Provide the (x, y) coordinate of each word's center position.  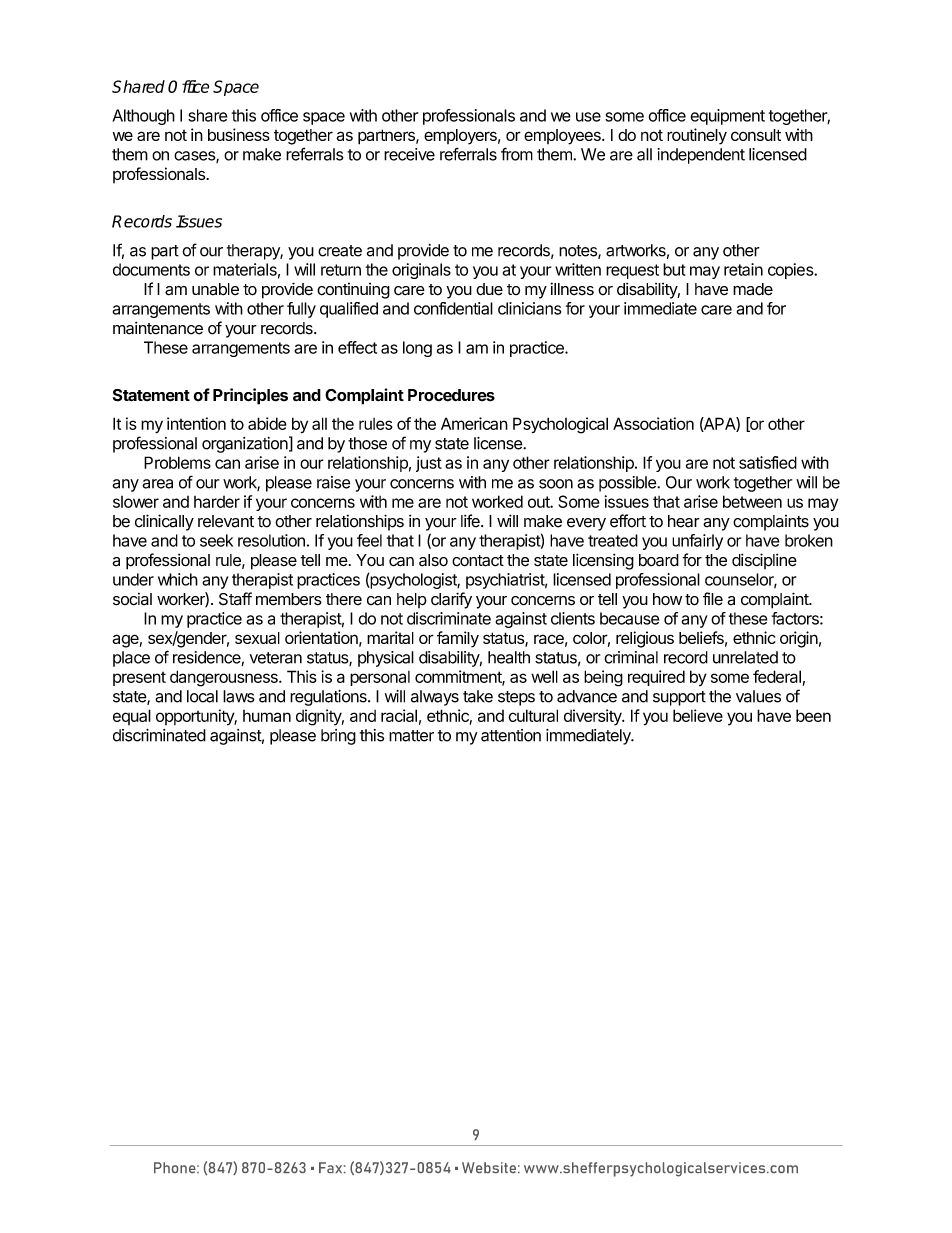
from (517, 154)
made (753, 289)
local (202, 696)
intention (196, 423)
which (178, 579)
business (239, 134)
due (489, 289)
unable (215, 289)
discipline (764, 561)
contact (478, 561)
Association (653, 423)
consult (756, 135)
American (474, 423)
